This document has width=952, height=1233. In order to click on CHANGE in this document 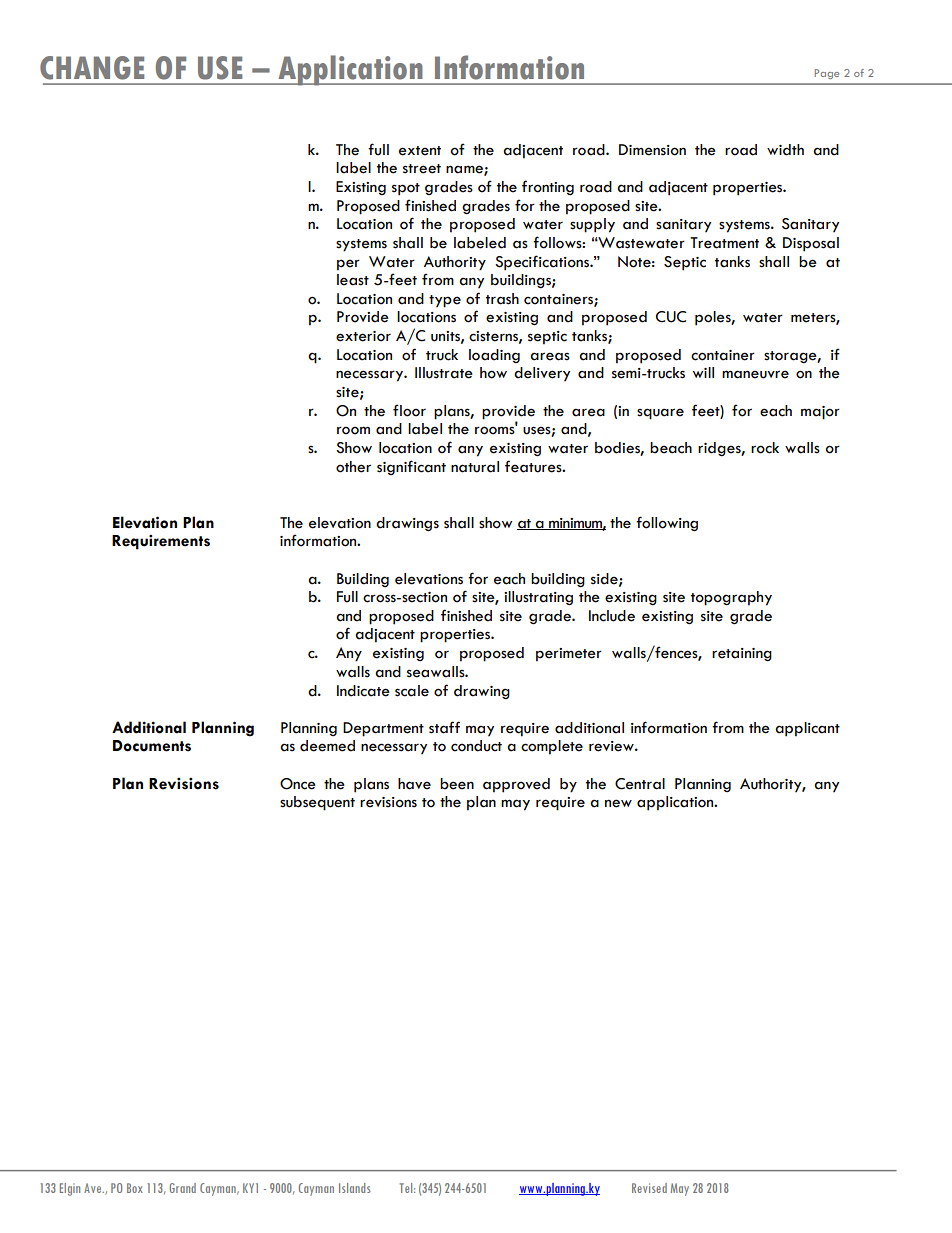, I will do `click(92, 68)`.
